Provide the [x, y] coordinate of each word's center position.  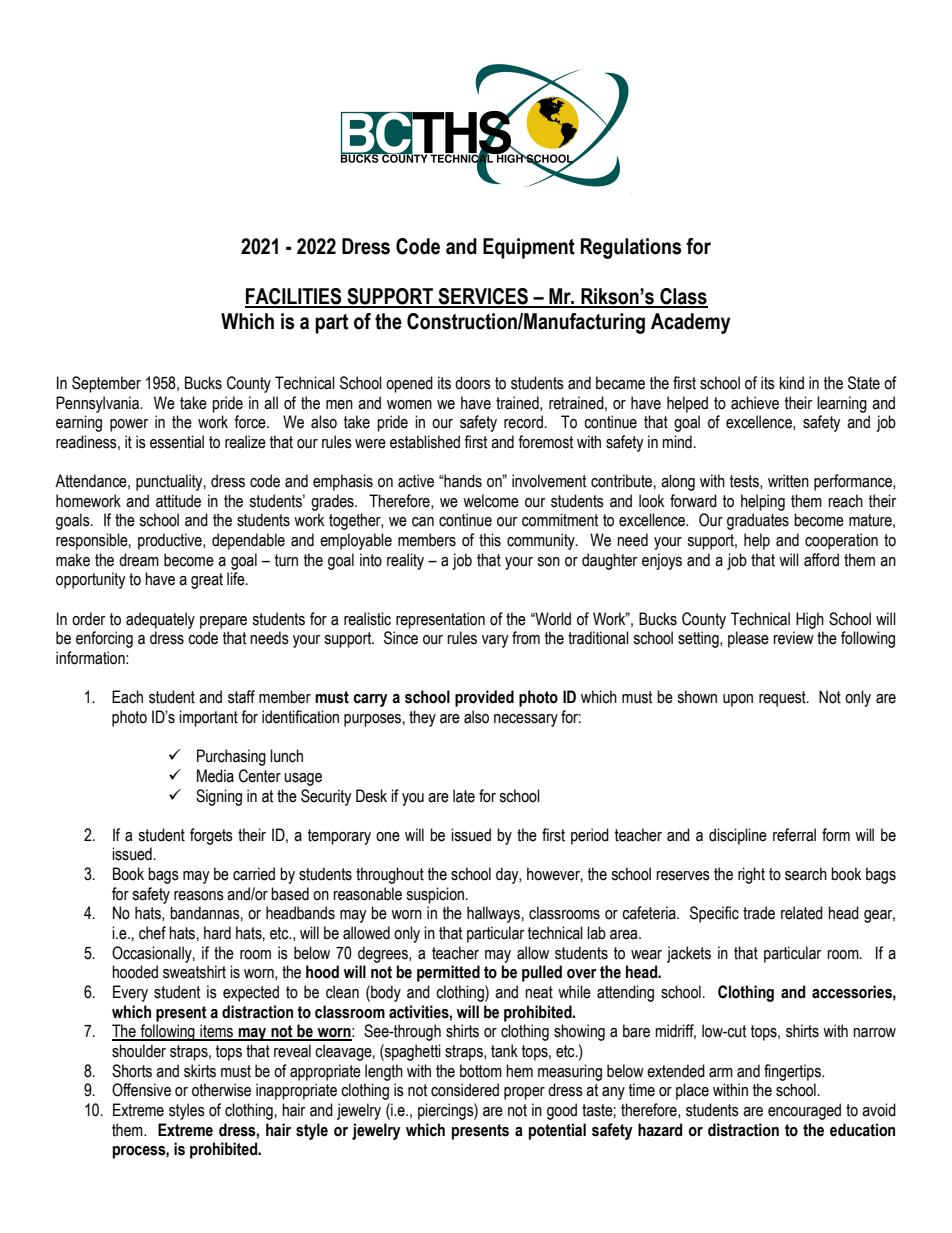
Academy [691, 323]
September [106, 384]
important [208, 718]
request [783, 699]
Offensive [141, 1090]
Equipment [529, 248]
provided [484, 698]
